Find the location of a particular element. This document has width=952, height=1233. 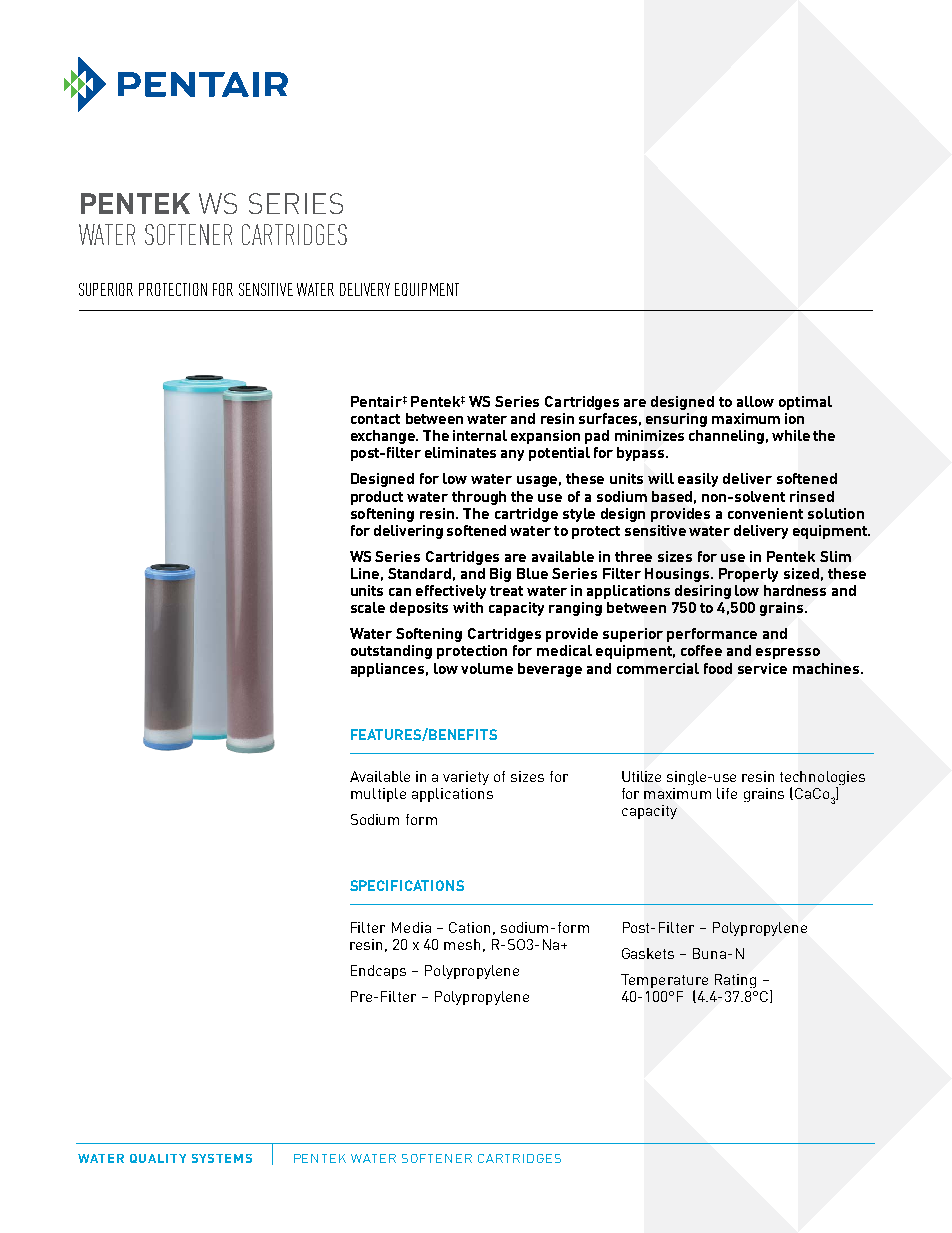

internal is located at coordinates (480, 435).
